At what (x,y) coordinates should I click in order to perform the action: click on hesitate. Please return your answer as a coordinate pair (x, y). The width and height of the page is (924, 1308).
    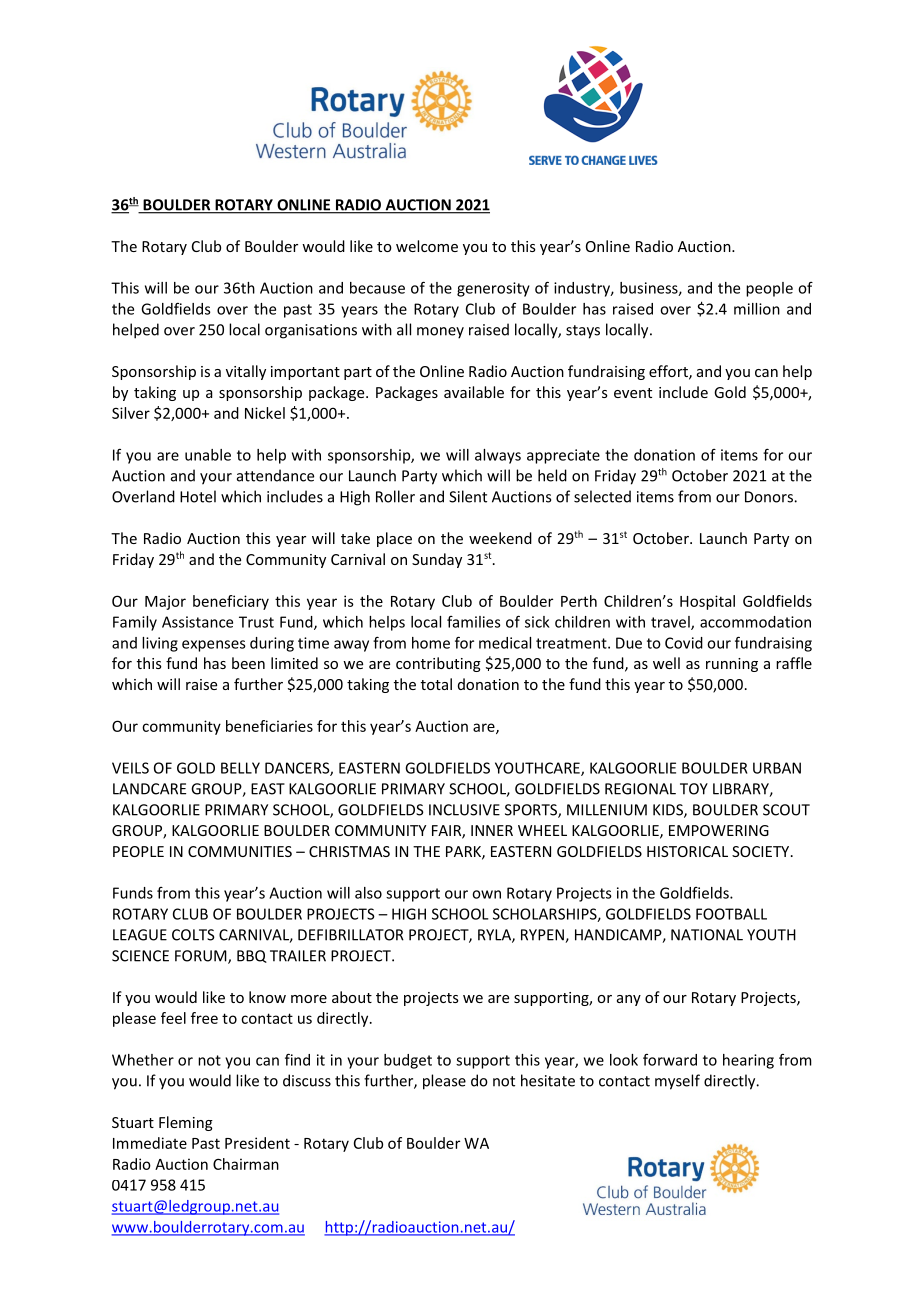
    Looking at the image, I should click on (548, 1080).
